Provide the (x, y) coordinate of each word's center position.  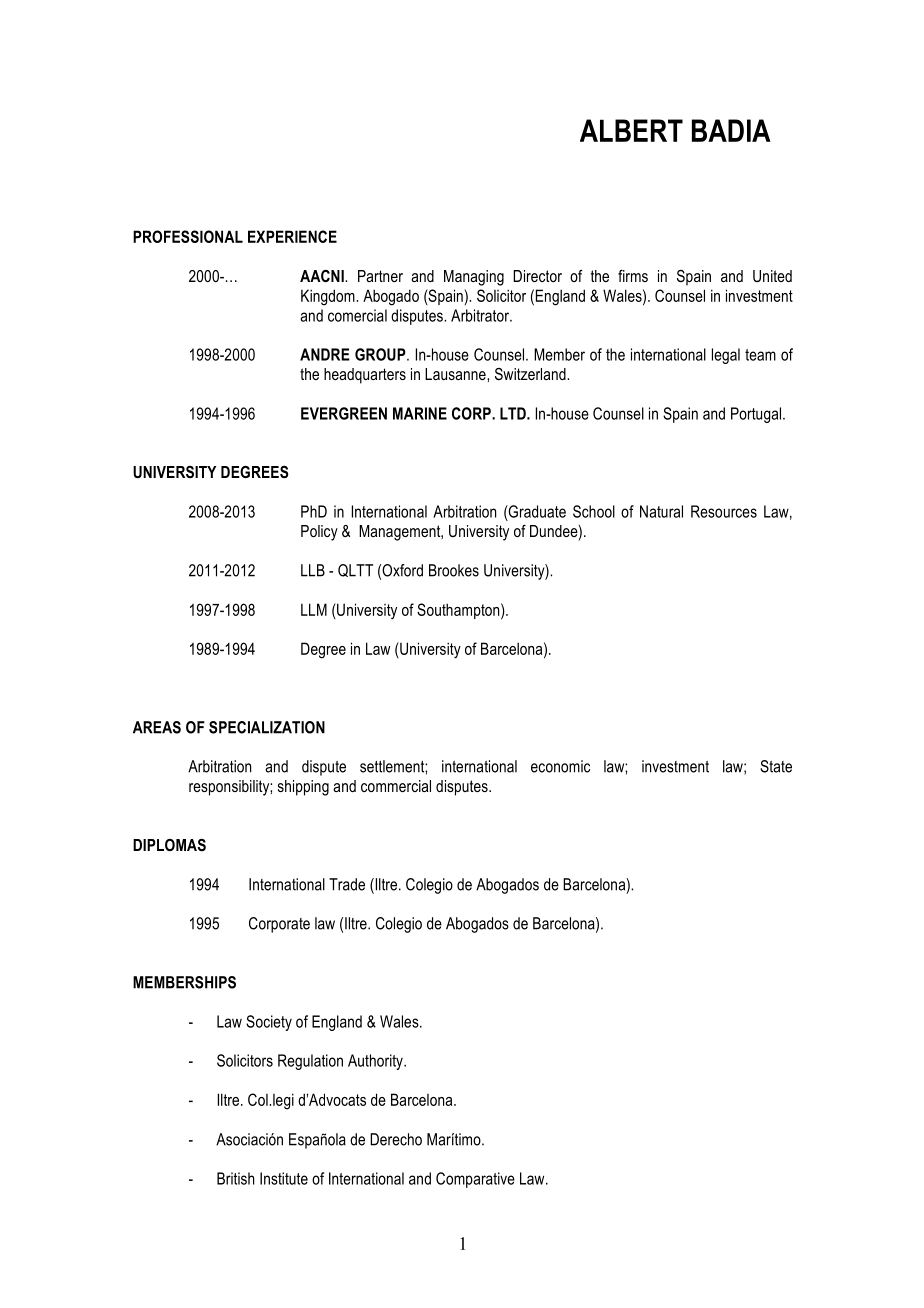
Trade (347, 884)
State (776, 766)
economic (560, 766)
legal (726, 356)
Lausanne (456, 374)
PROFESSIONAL (188, 236)
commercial (396, 786)
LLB (313, 570)
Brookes (454, 570)
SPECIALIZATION (267, 727)
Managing (474, 278)
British (235, 1178)
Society (269, 1023)
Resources (724, 511)
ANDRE (325, 354)
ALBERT (631, 130)
